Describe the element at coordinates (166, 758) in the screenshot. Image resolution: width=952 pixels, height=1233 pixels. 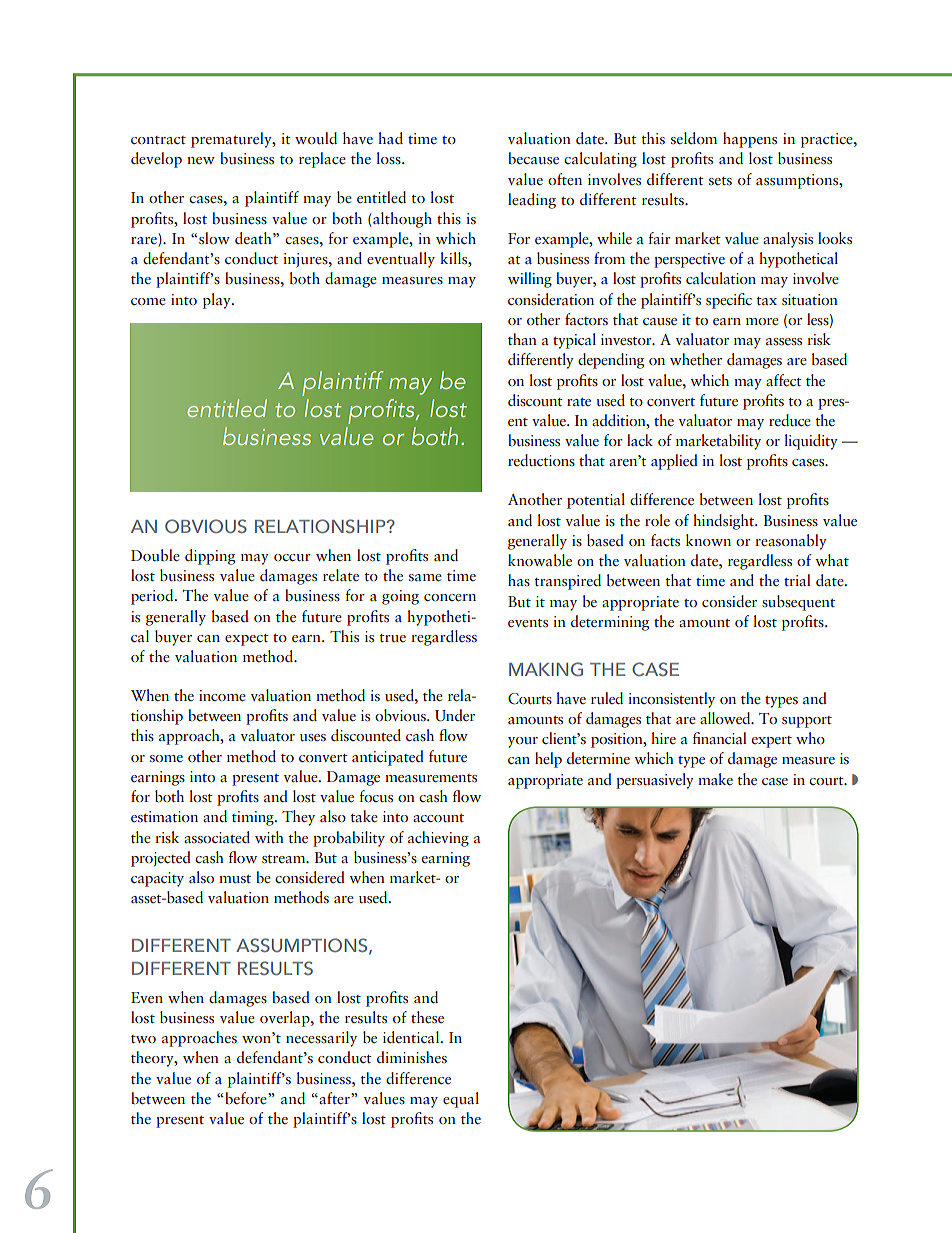
I see `some` at that location.
